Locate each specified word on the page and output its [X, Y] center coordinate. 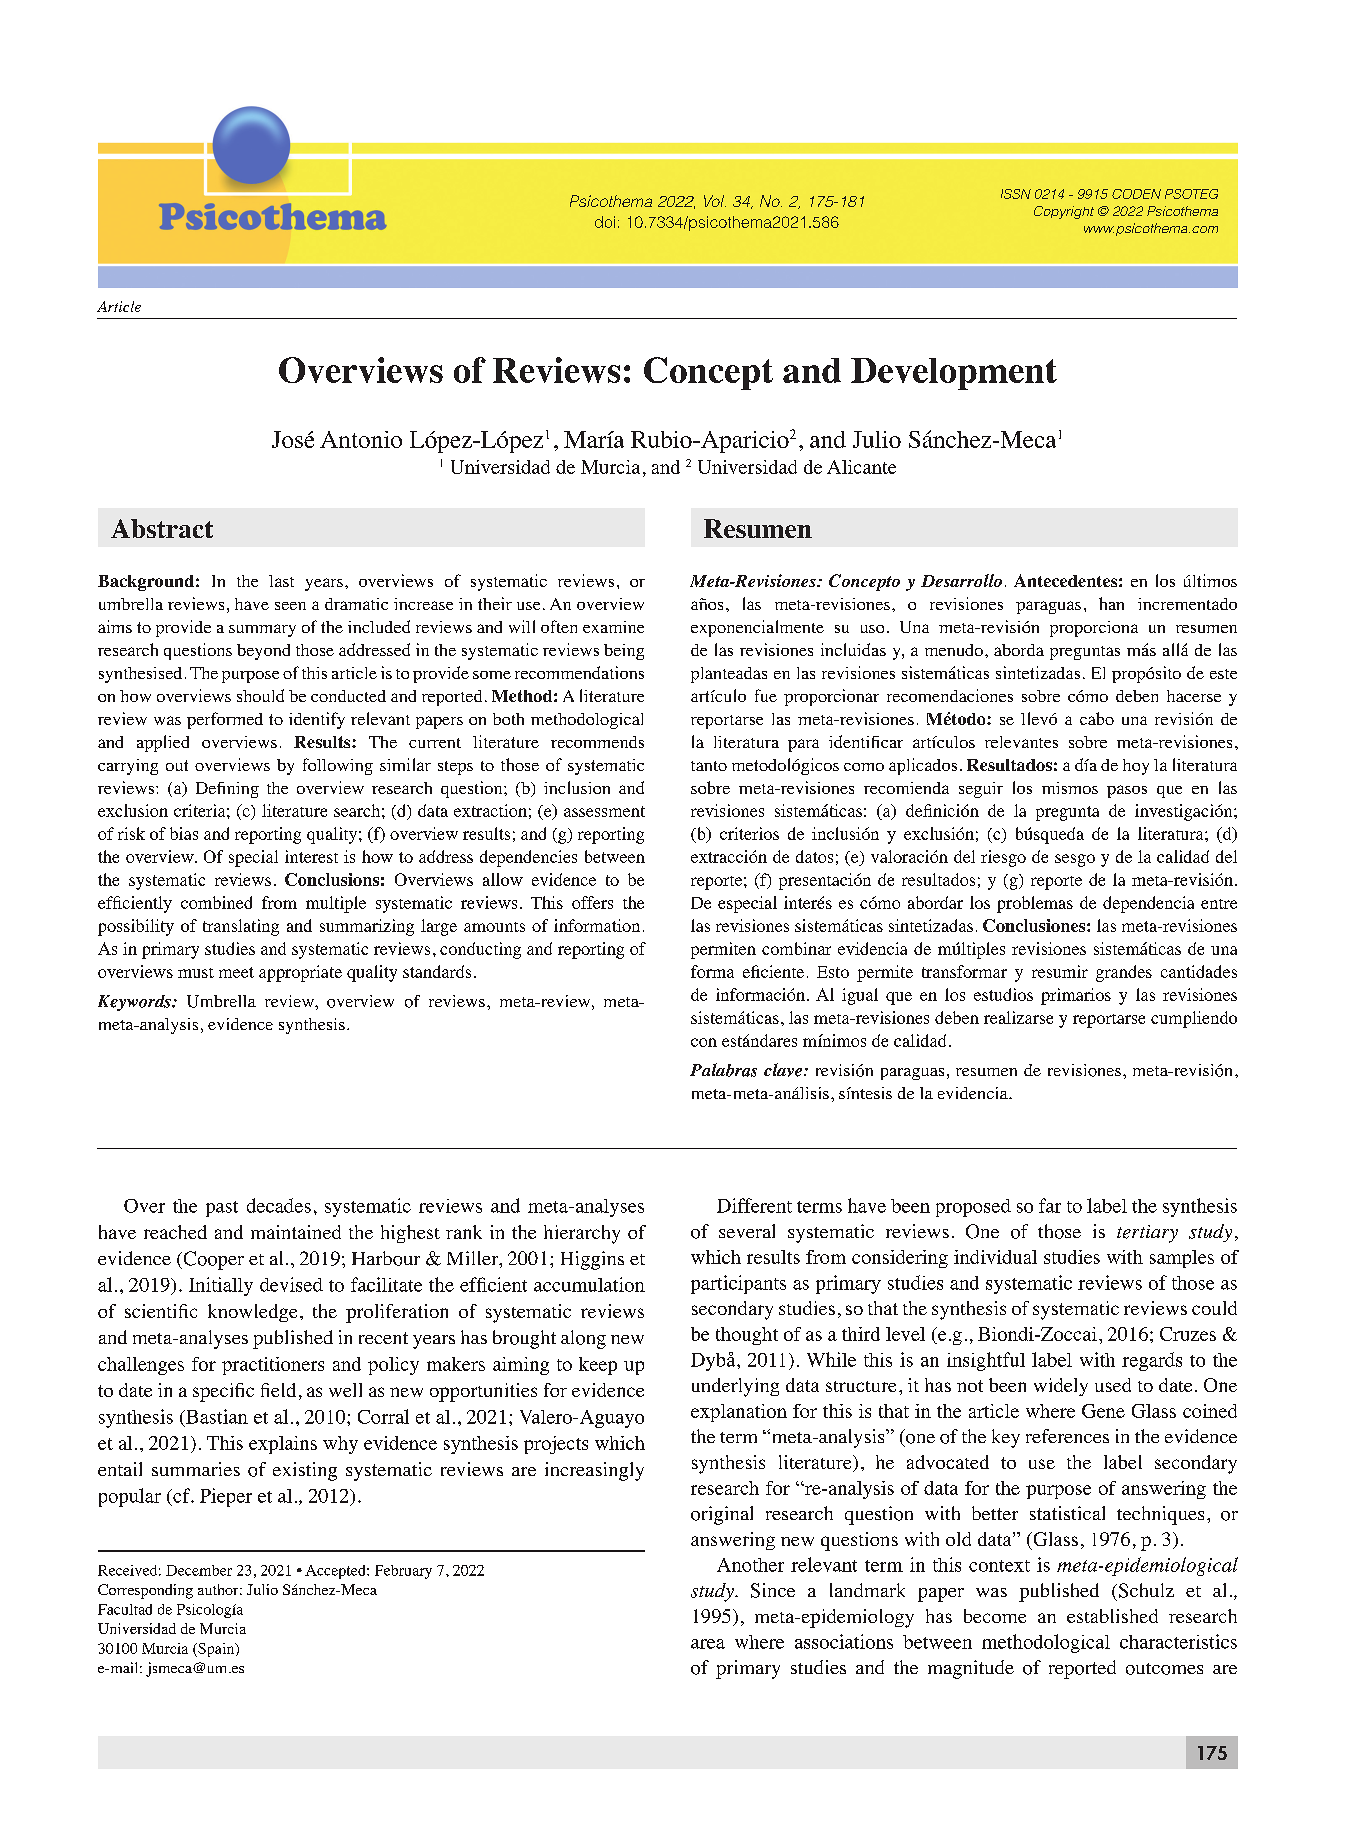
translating [241, 927]
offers [592, 902]
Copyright [1064, 212]
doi [605, 222]
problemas [1035, 904]
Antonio [361, 439]
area [708, 1644]
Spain [216, 1650]
